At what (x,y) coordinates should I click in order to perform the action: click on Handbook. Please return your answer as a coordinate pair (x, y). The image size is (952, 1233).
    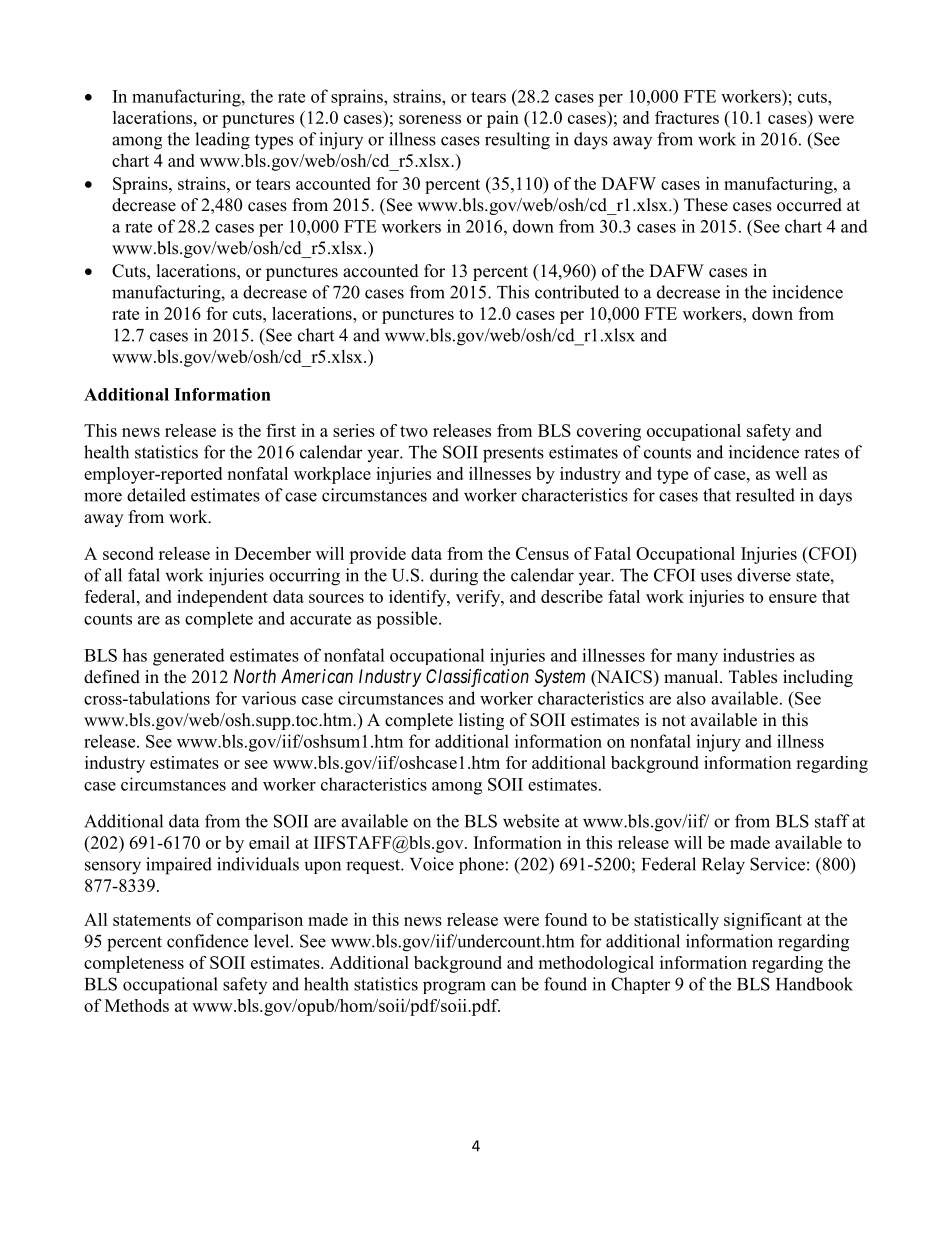
    Looking at the image, I should click on (814, 984).
